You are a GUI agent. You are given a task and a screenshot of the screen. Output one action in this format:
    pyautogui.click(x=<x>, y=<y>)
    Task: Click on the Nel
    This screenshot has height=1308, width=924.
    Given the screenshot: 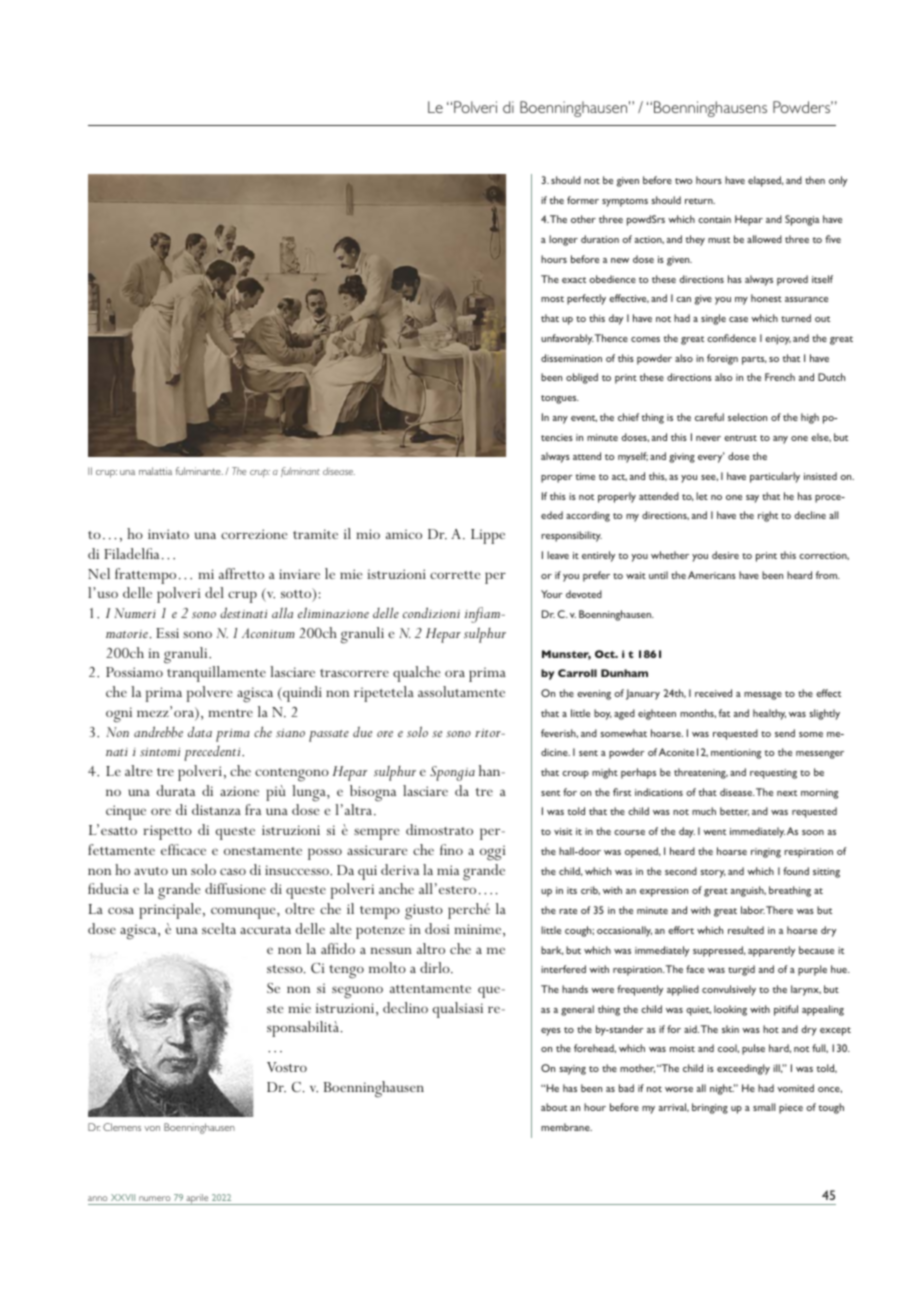 What is the action you would take?
    pyautogui.click(x=99, y=573)
